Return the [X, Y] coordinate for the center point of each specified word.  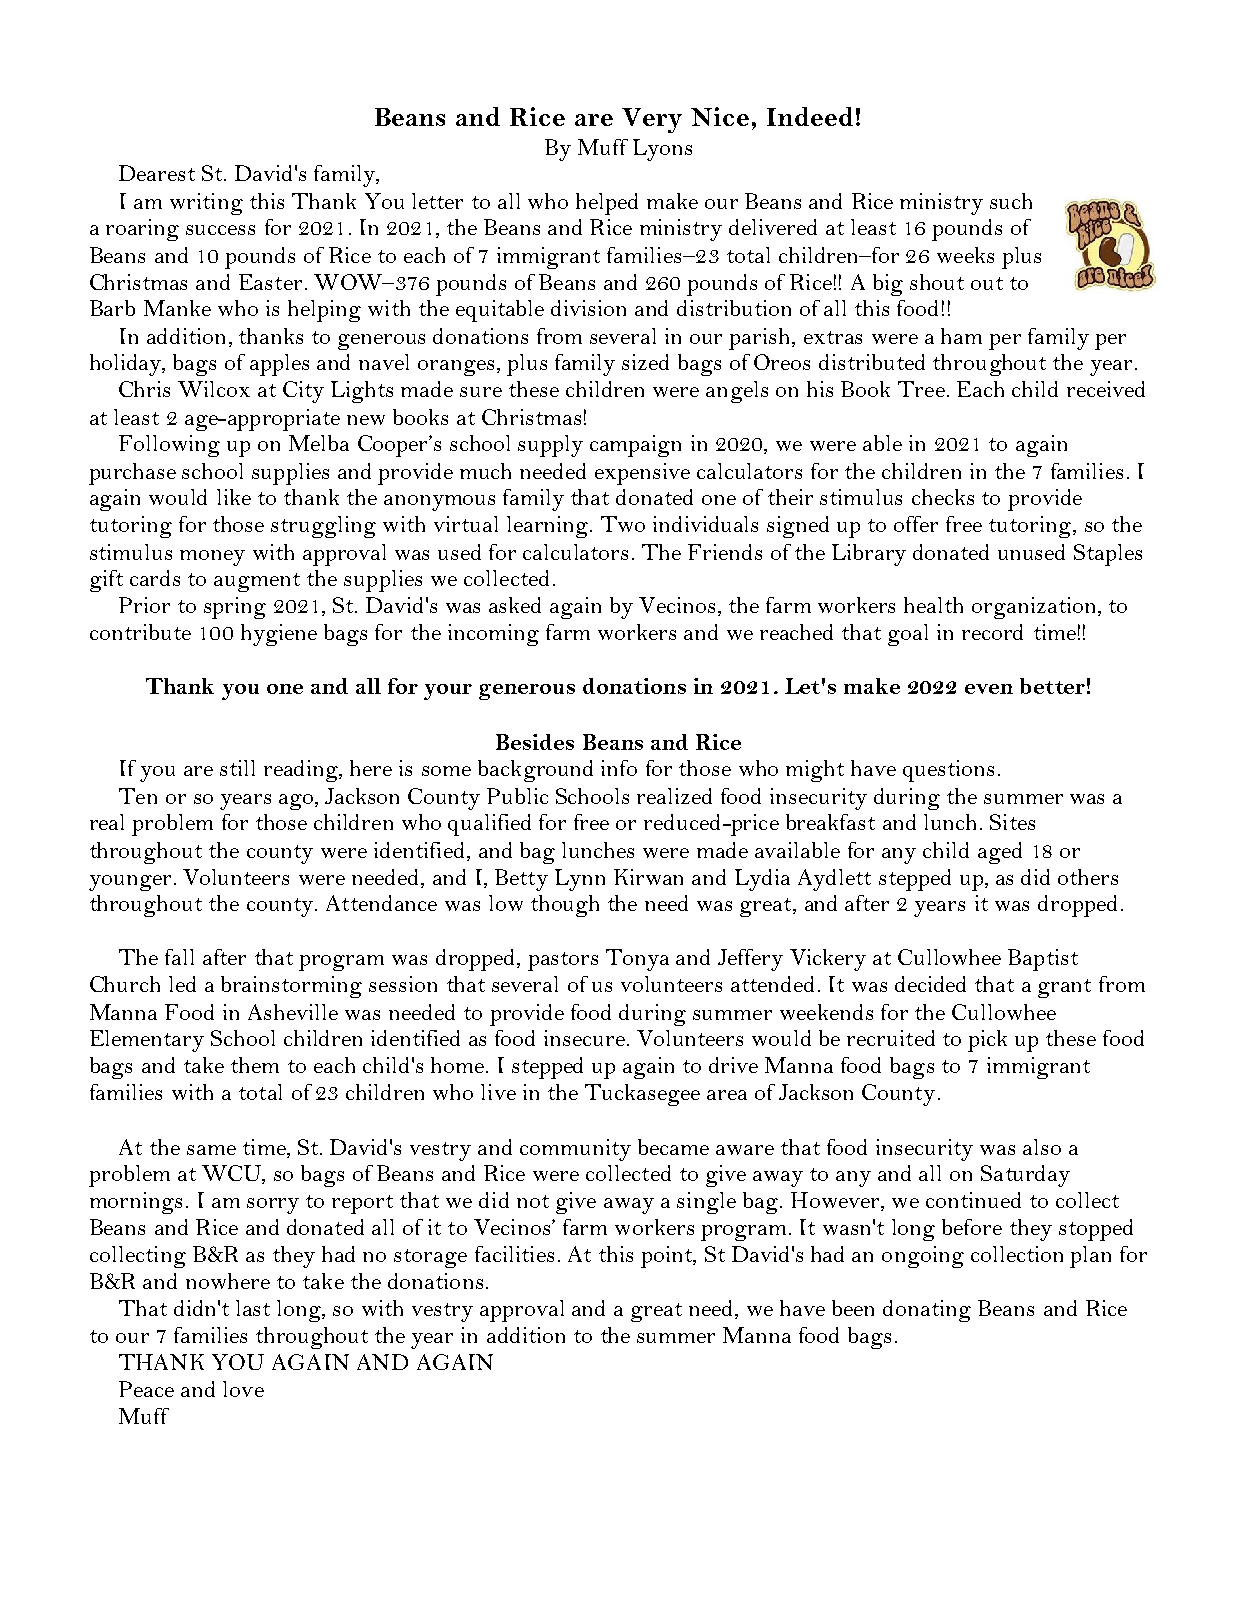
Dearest [157, 173]
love [243, 1389]
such [1011, 201]
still [237, 768]
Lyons [662, 150]
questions [948, 771]
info [619, 768]
